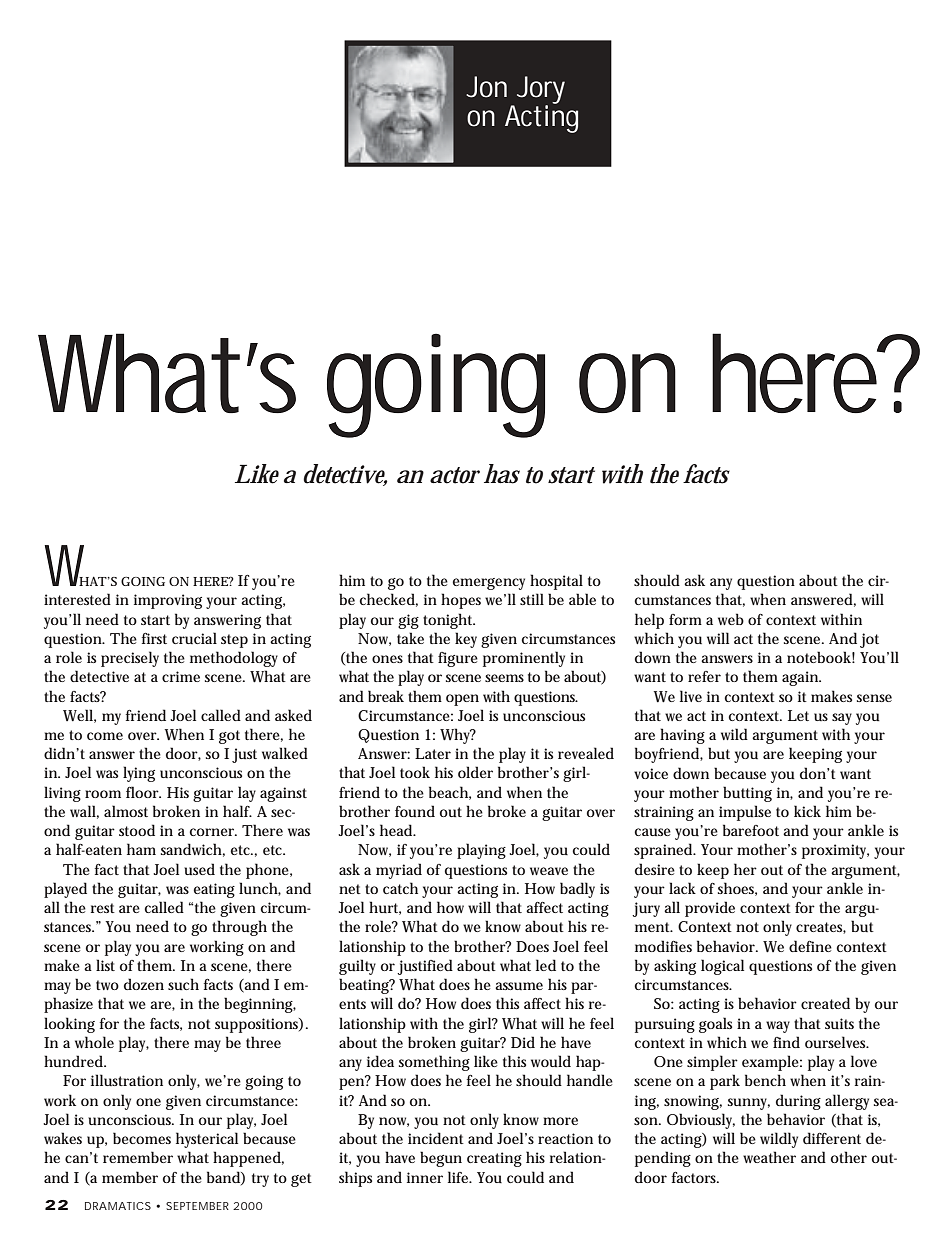  Describe the element at coordinates (486, 87) in the screenshot. I see `Jon` at that location.
